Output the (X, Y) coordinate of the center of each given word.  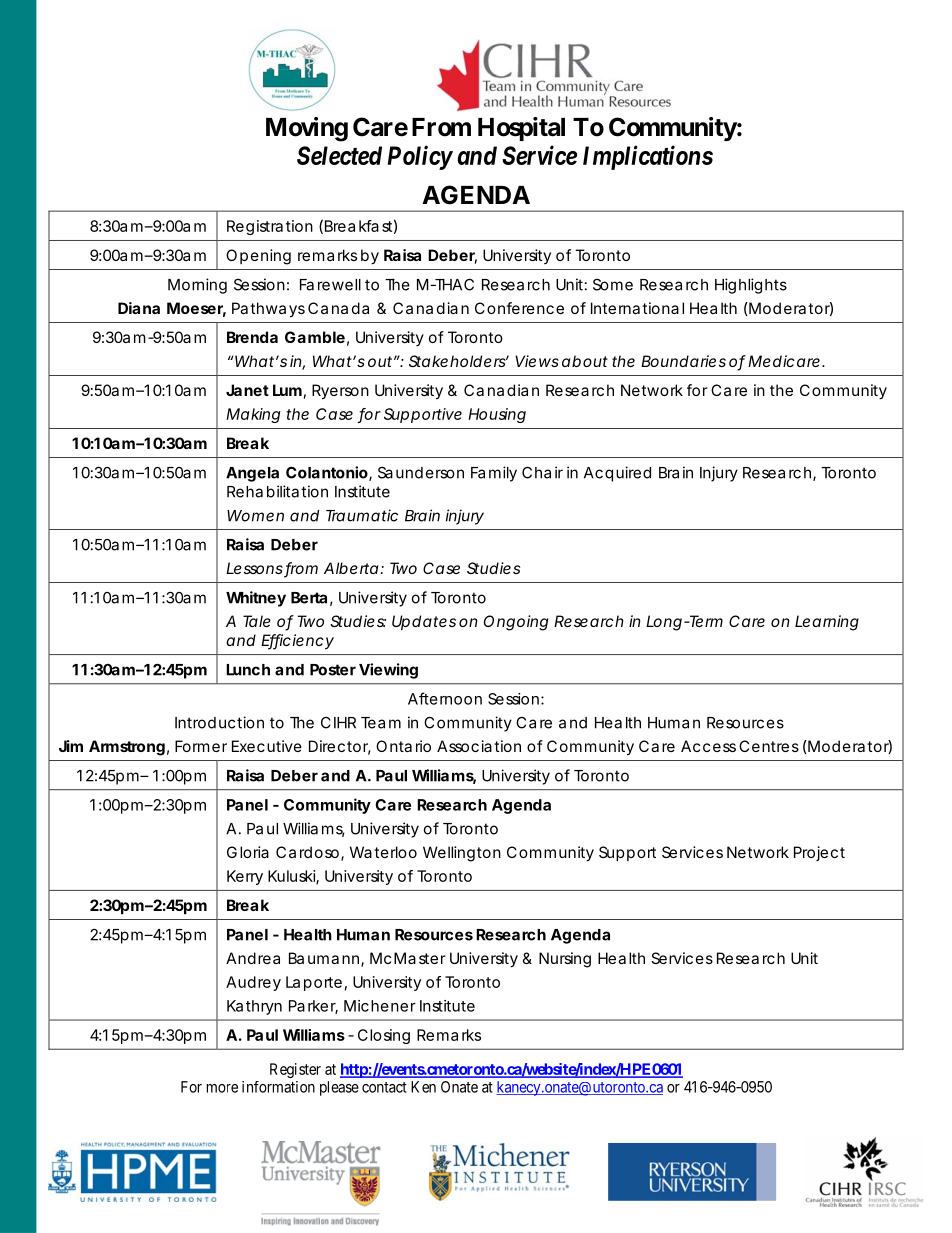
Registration (270, 227)
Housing (497, 415)
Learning (827, 623)
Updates (424, 622)
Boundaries (683, 361)
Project (819, 853)
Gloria (248, 852)
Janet (247, 390)
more (222, 1088)
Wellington (462, 854)
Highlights (751, 286)
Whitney (256, 599)
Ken (423, 1087)
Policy (419, 157)
